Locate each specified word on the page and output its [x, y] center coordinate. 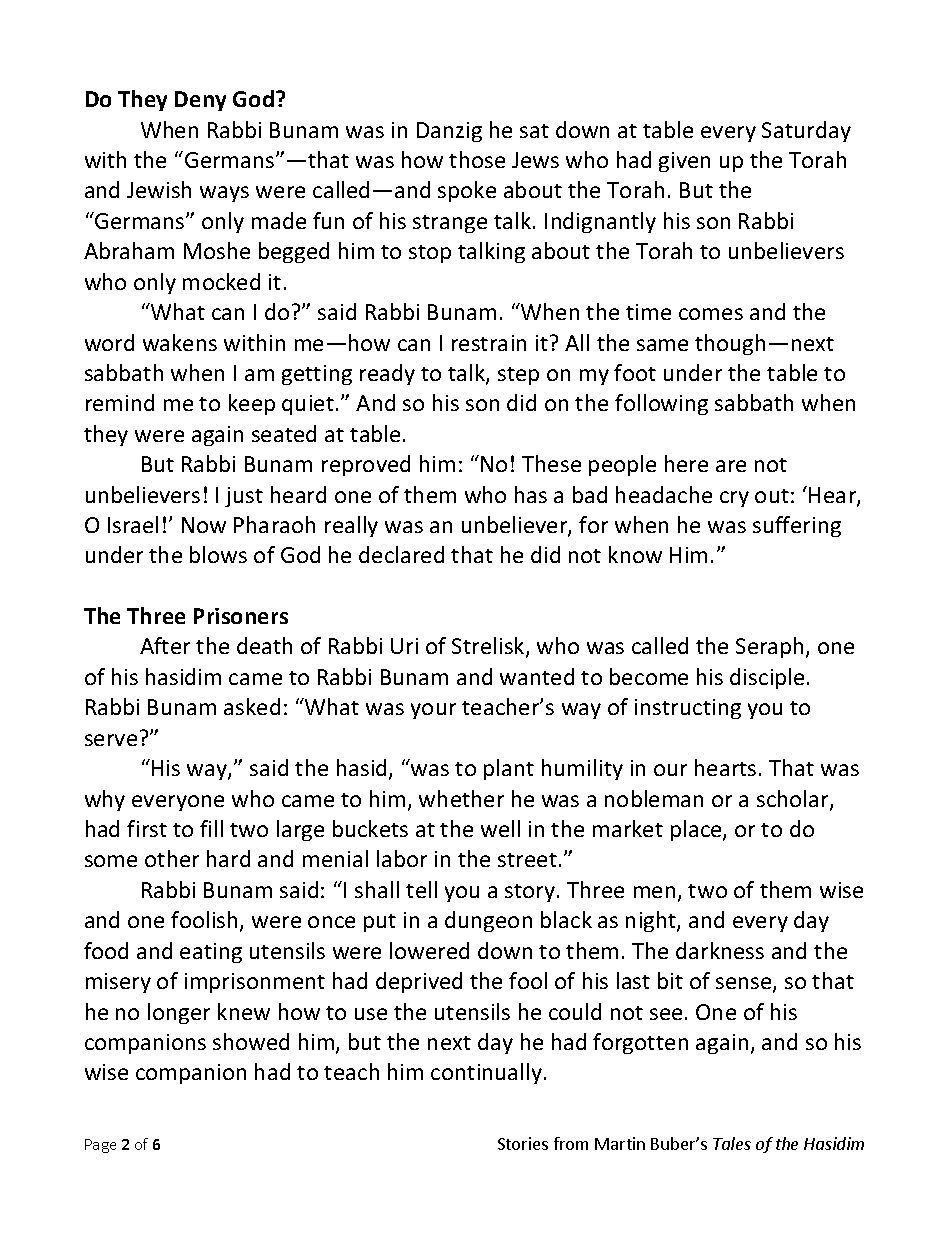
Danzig [449, 132]
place [697, 830]
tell [421, 889]
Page [100, 1146]
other [172, 858]
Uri [404, 646]
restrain [489, 343]
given [684, 162]
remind [120, 402]
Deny [200, 101]
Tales [732, 1143]
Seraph [771, 647]
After [165, 645]
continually [488, 1073]
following [661, 404]
